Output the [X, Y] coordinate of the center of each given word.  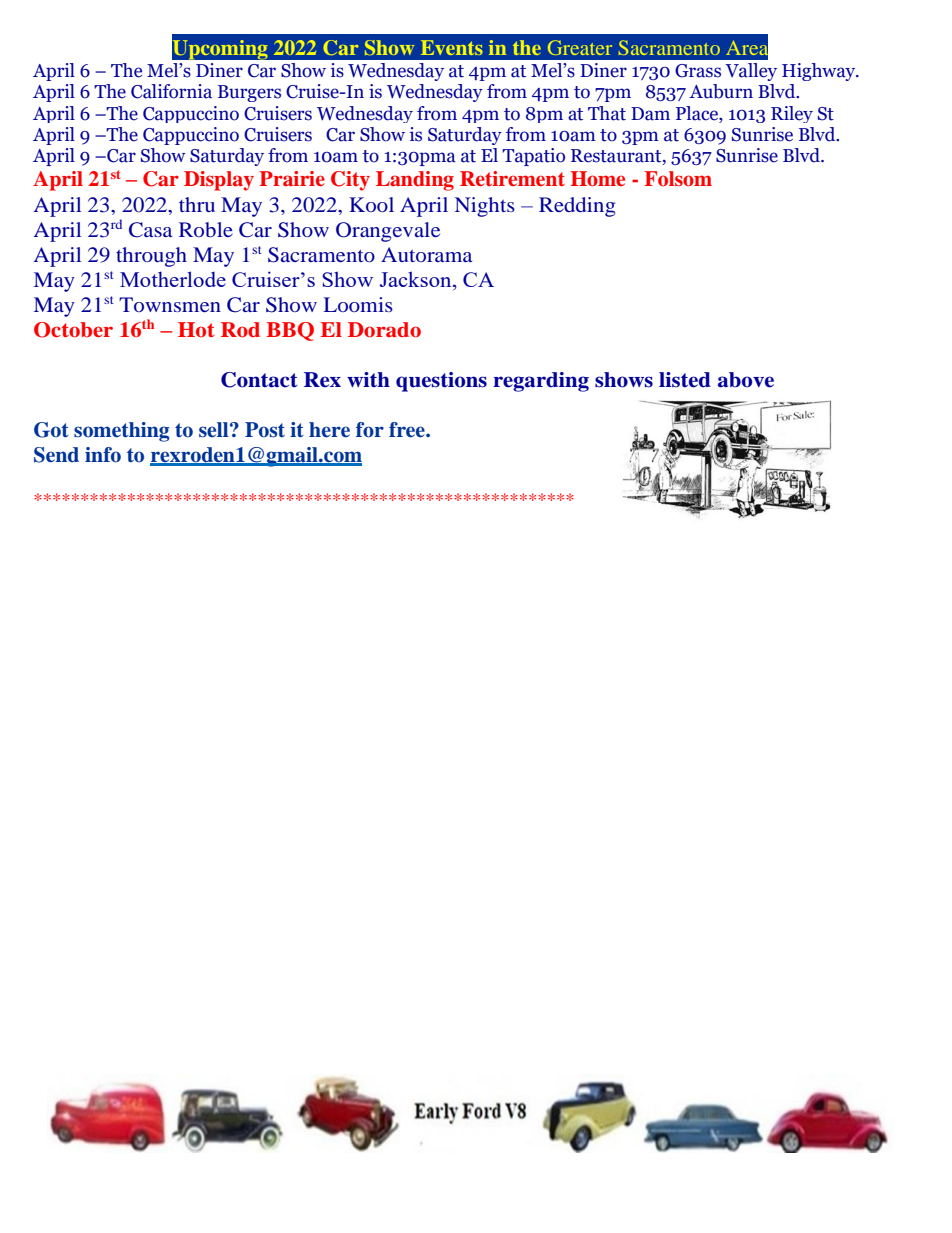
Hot [196, 329]
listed [685, 380]
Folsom [678, 179]
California [171, 91]
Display [219, 181]
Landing [415, 181]
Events [452, 47]
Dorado [384, 330]
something [122, 432]
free [408, 430]
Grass [698, 71]
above [746, 380]
